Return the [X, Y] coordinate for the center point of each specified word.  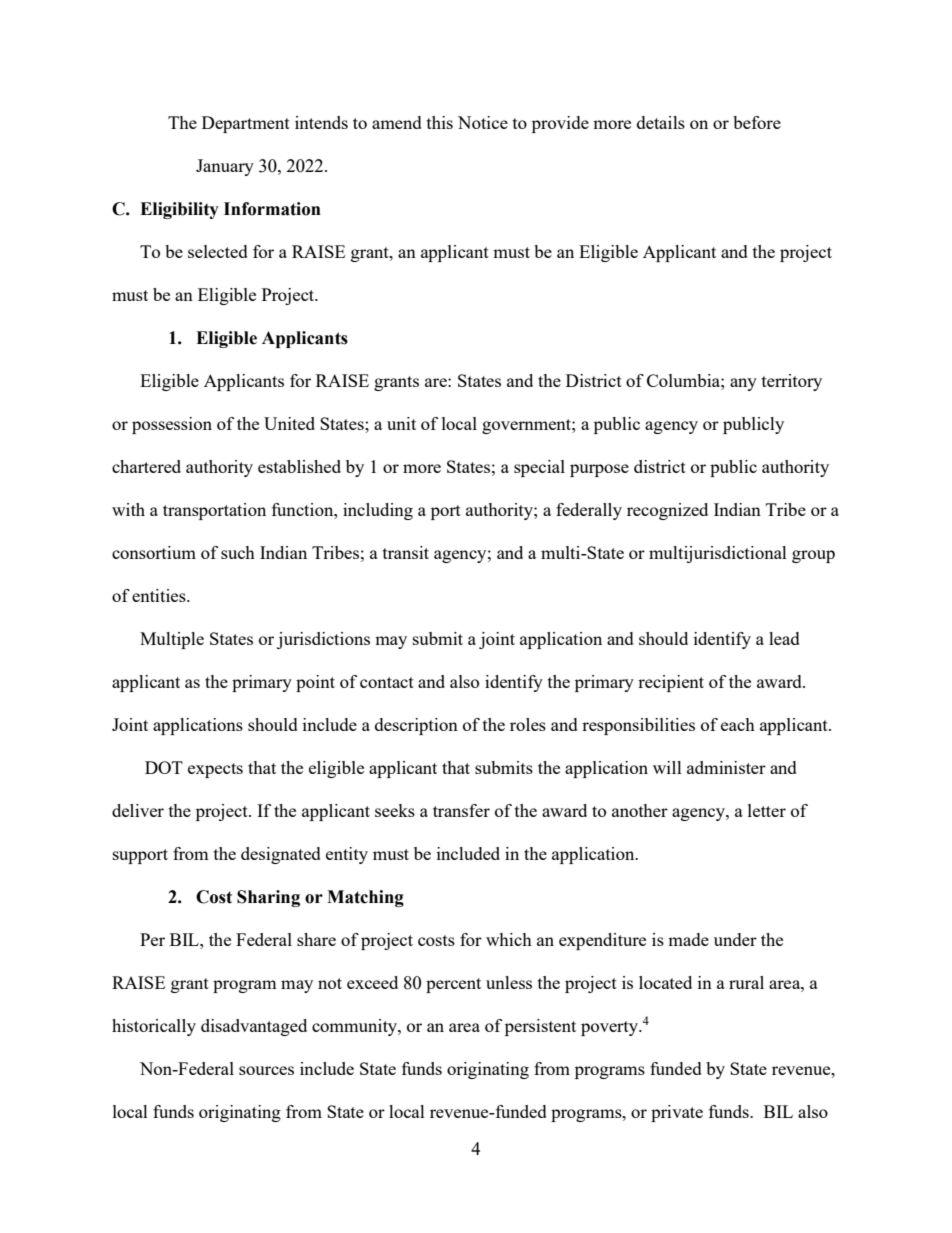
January [225, 167]
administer [726, 767]
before [757, 122]
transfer [461, 810]
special [539, 468]
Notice [483, 122]
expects [215, 770]
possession [172, 425]
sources [266, 1070]
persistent [540, 1027]
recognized [667, 511]
